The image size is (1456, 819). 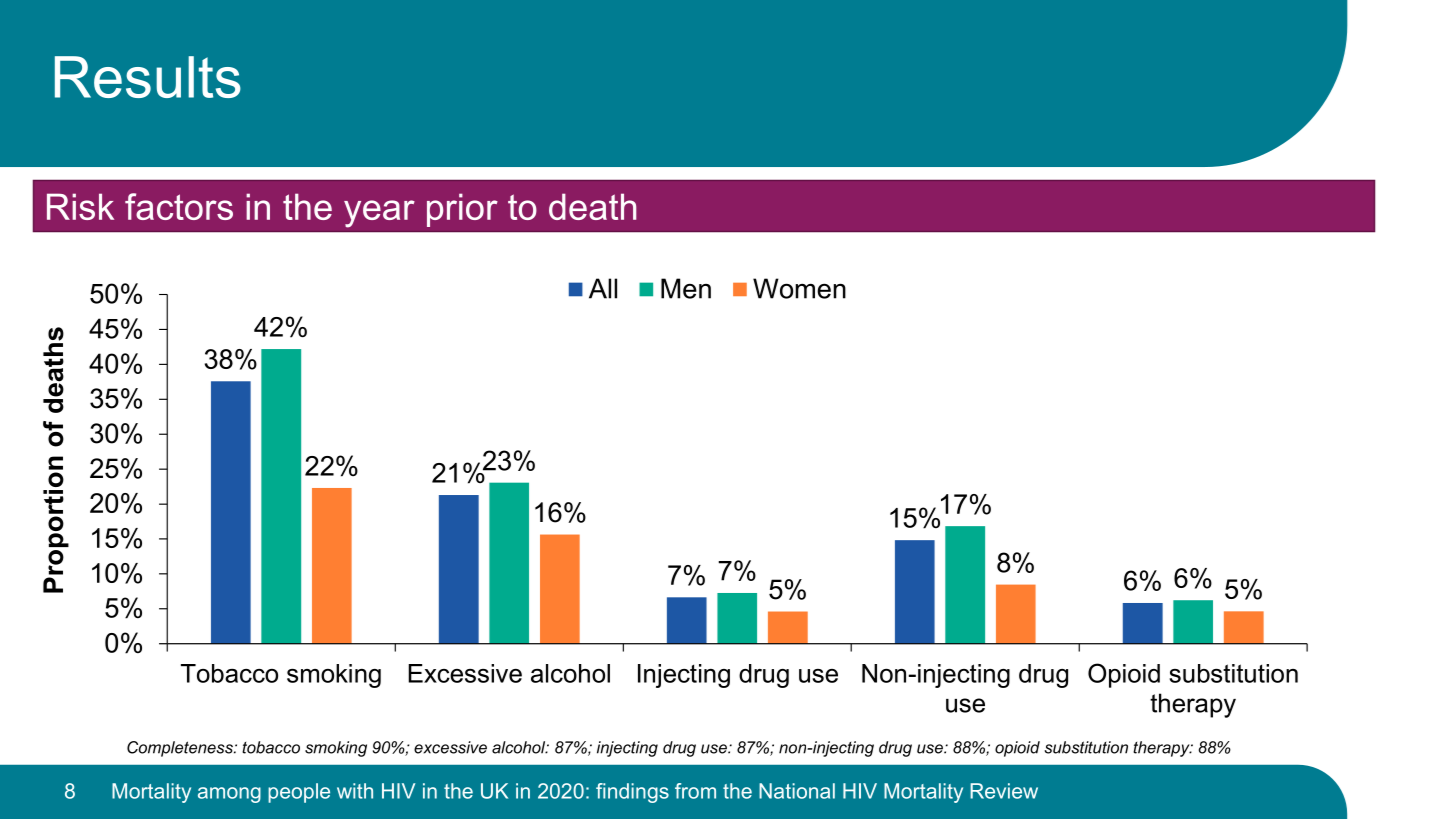 I want to click on among, so click(x=229, y=795).
